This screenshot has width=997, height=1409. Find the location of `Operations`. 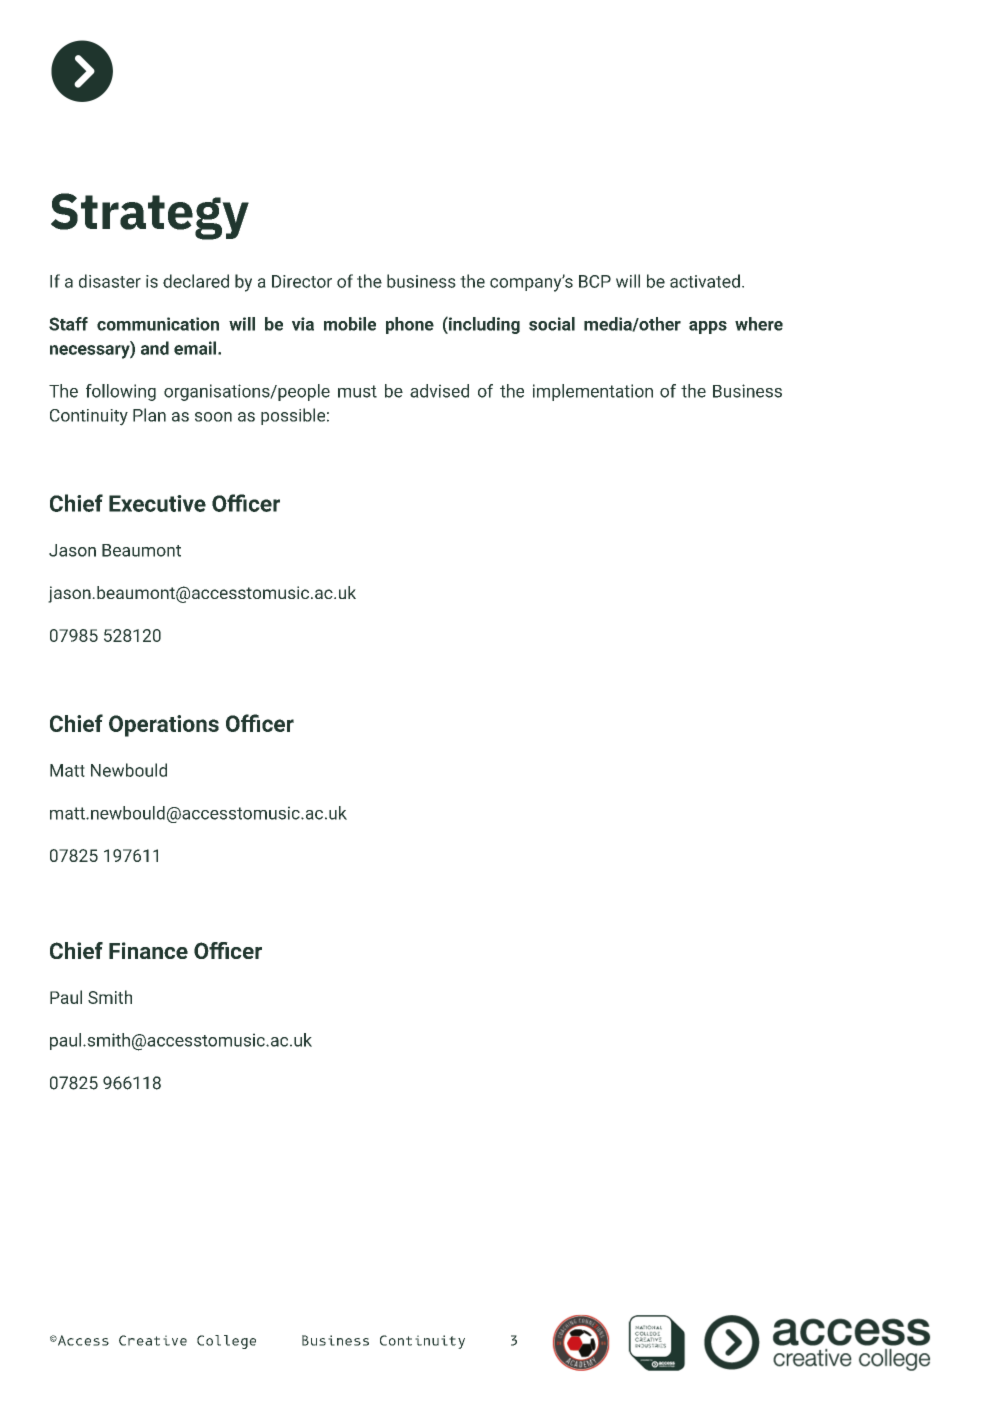

Operations is located at coordinates (164, 726).
